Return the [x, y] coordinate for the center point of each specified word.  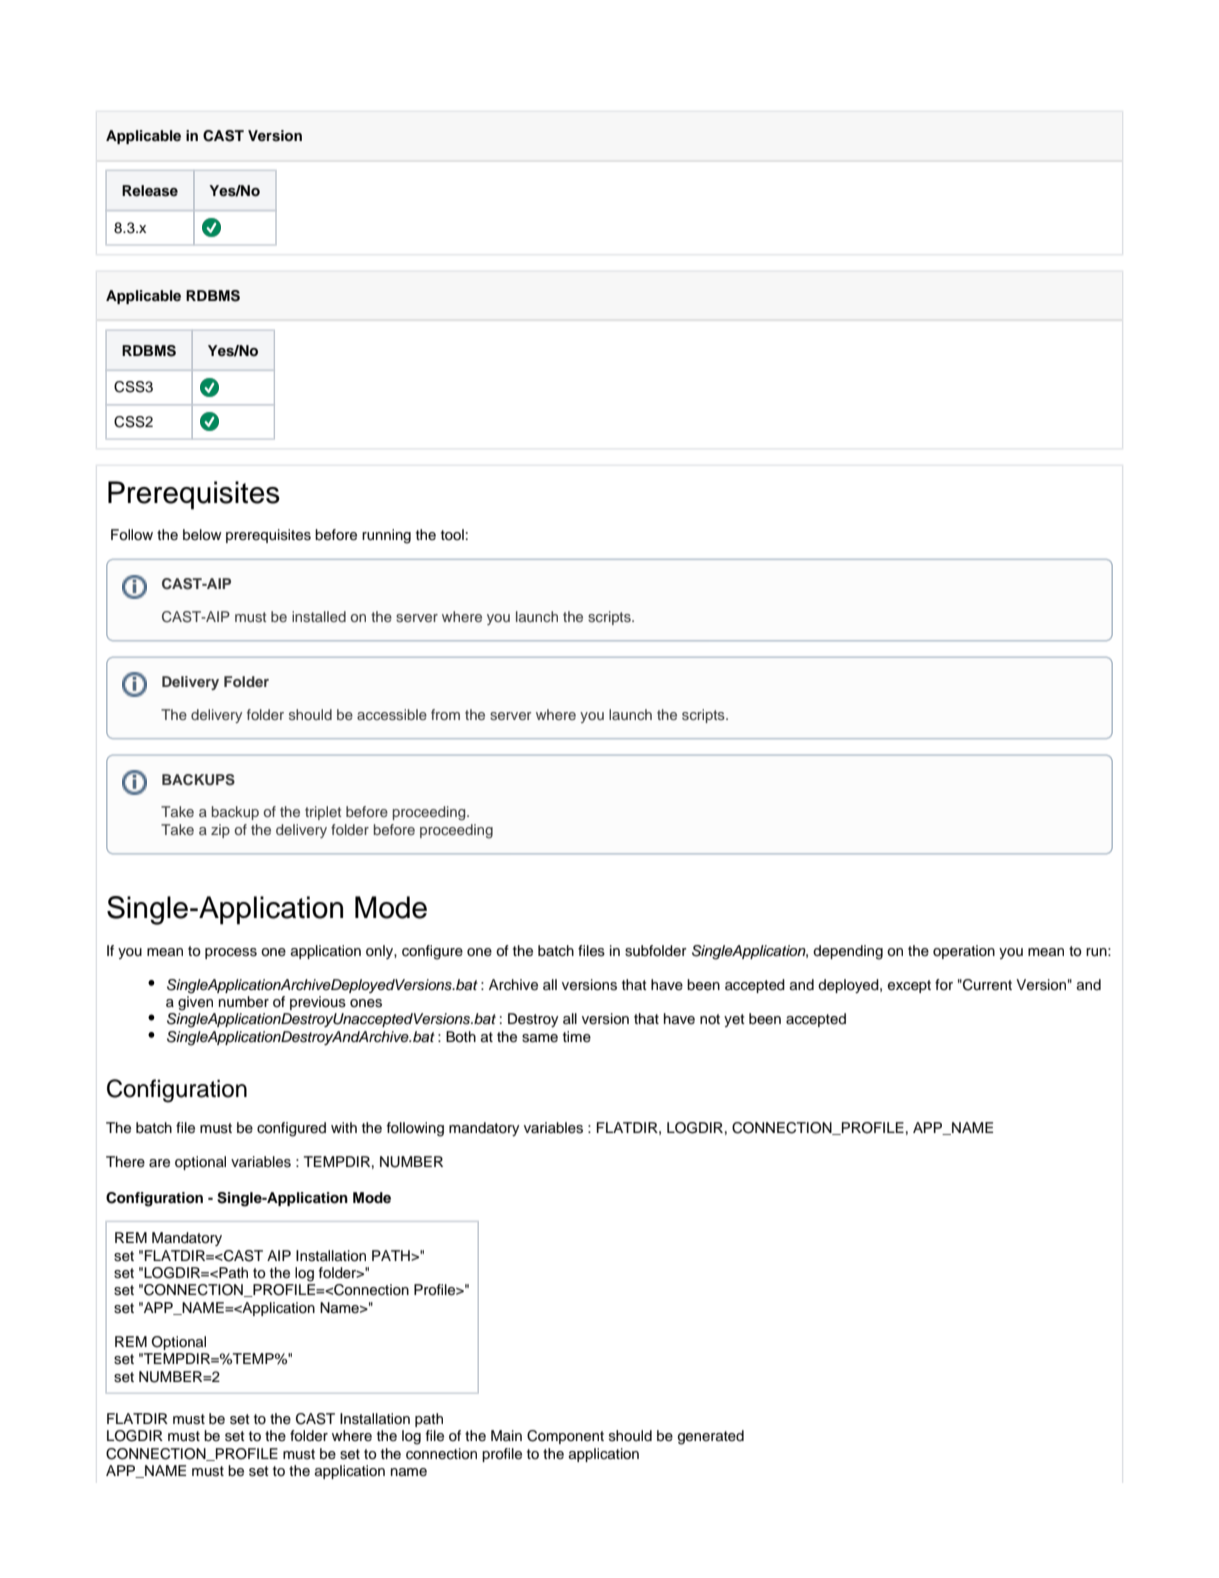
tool [452, 534]
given [195, 1003]
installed [319, 616]
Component [565, 1437]
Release [150, 191]
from [445, 714]
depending [848, 952]
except [909, 986]
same [540, 1038]
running [386, 536]
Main [506, 1435]
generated [711, 1437]
